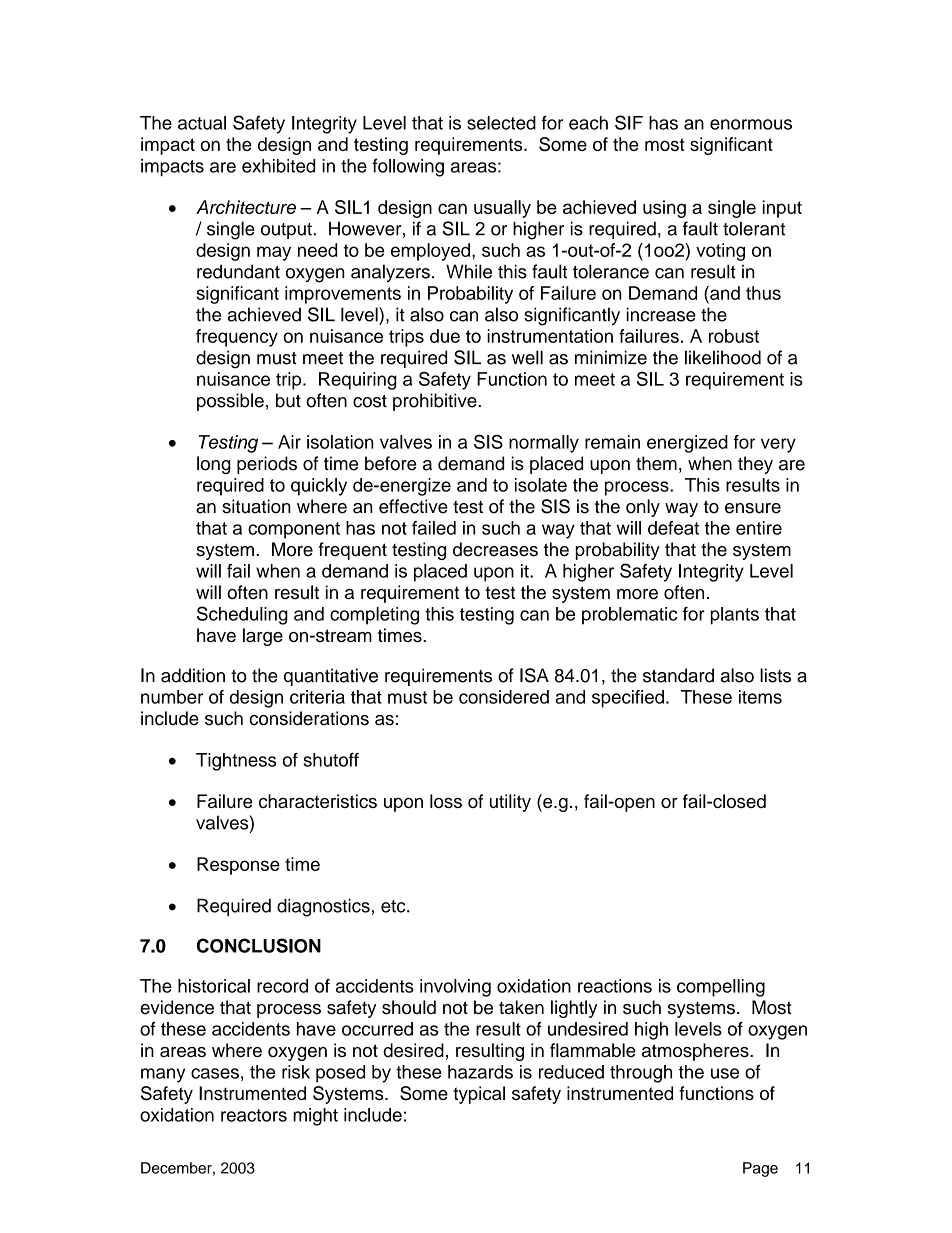 This page has width=952, height=1233. Describe the element at coordinates (445, 336) in the page. I see `due` at that location.
